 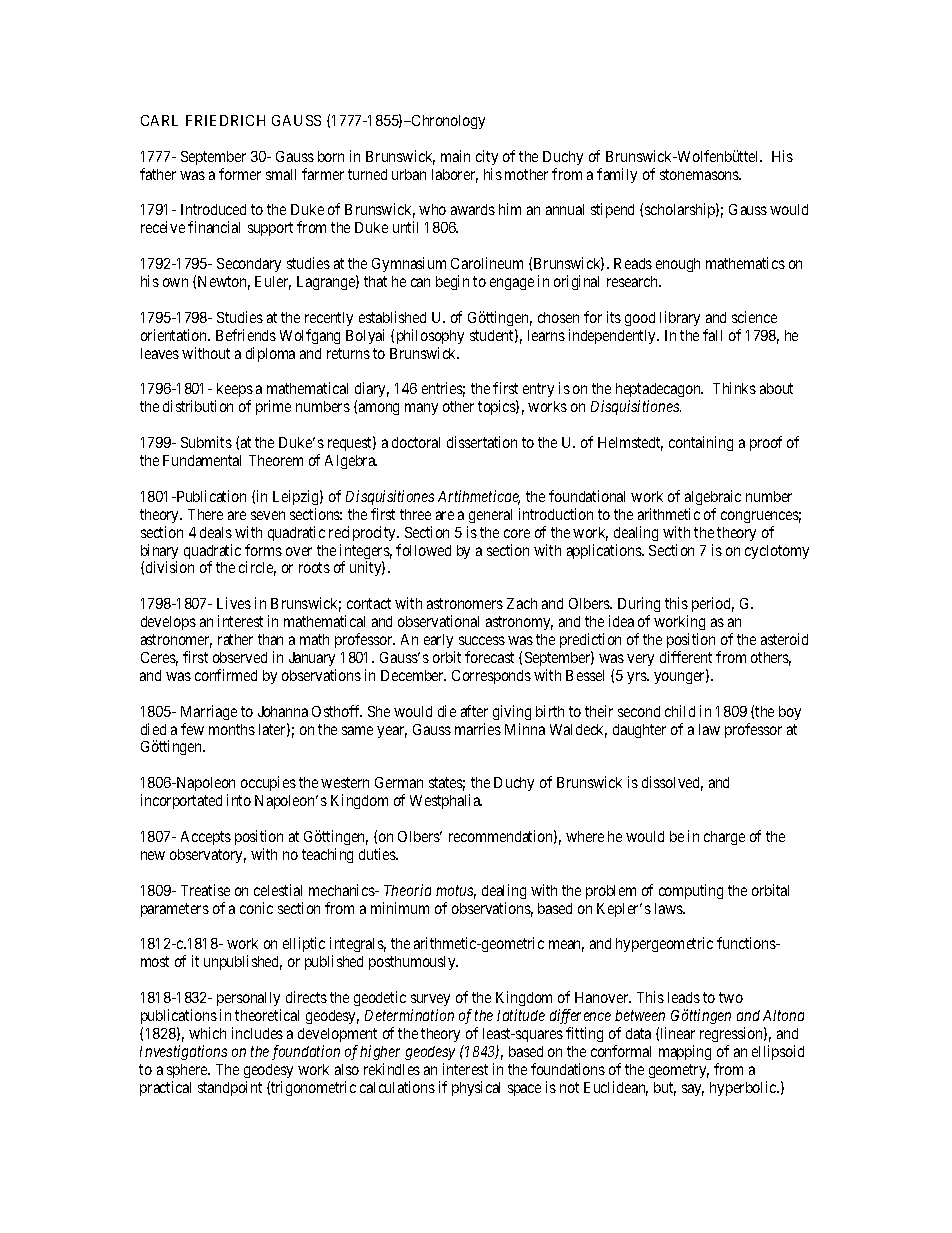 I want to click on family, so click(x=617, y=175).
